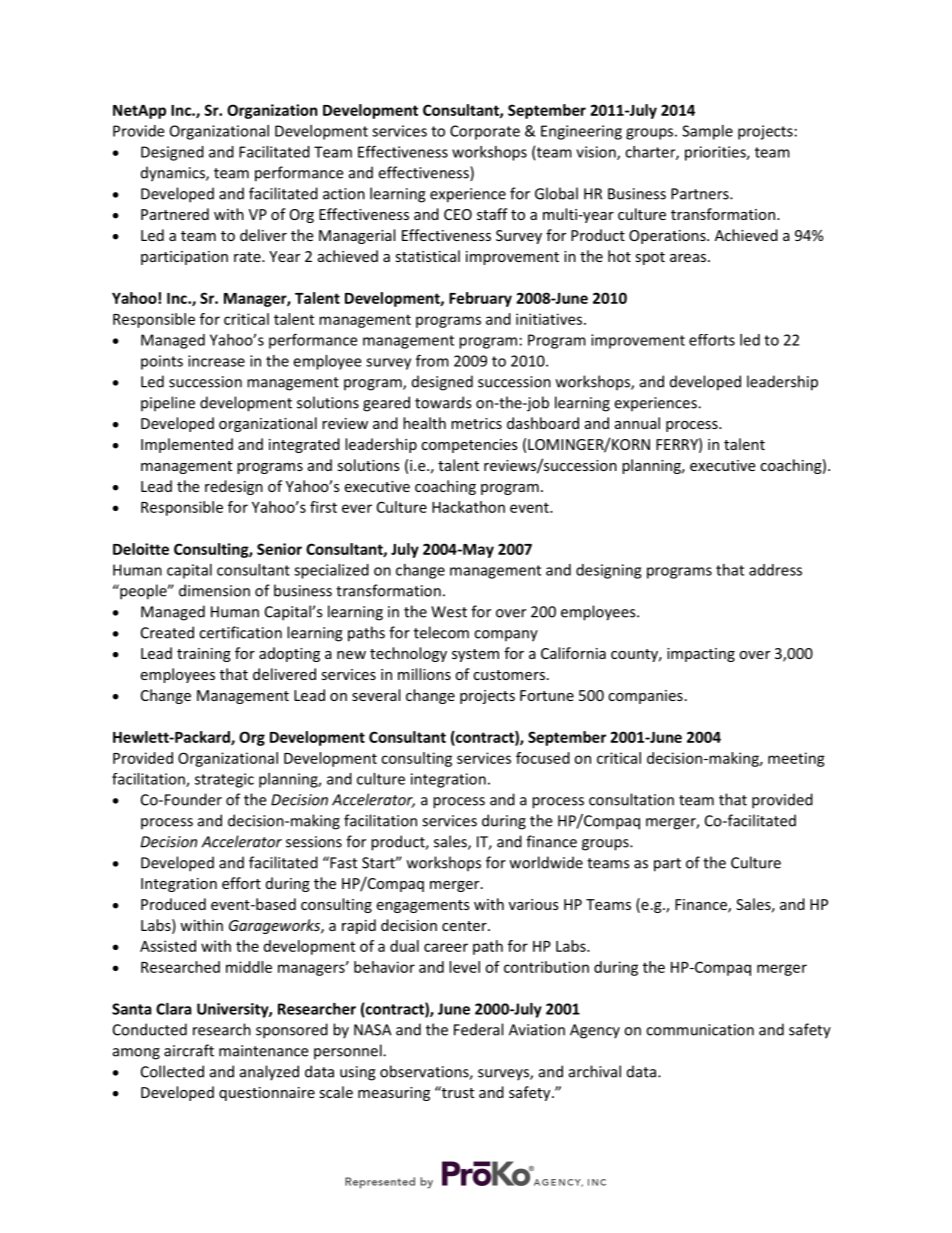 This screenshot has width=952, height=1233. I want to click on Sample, so click(707, 132).
